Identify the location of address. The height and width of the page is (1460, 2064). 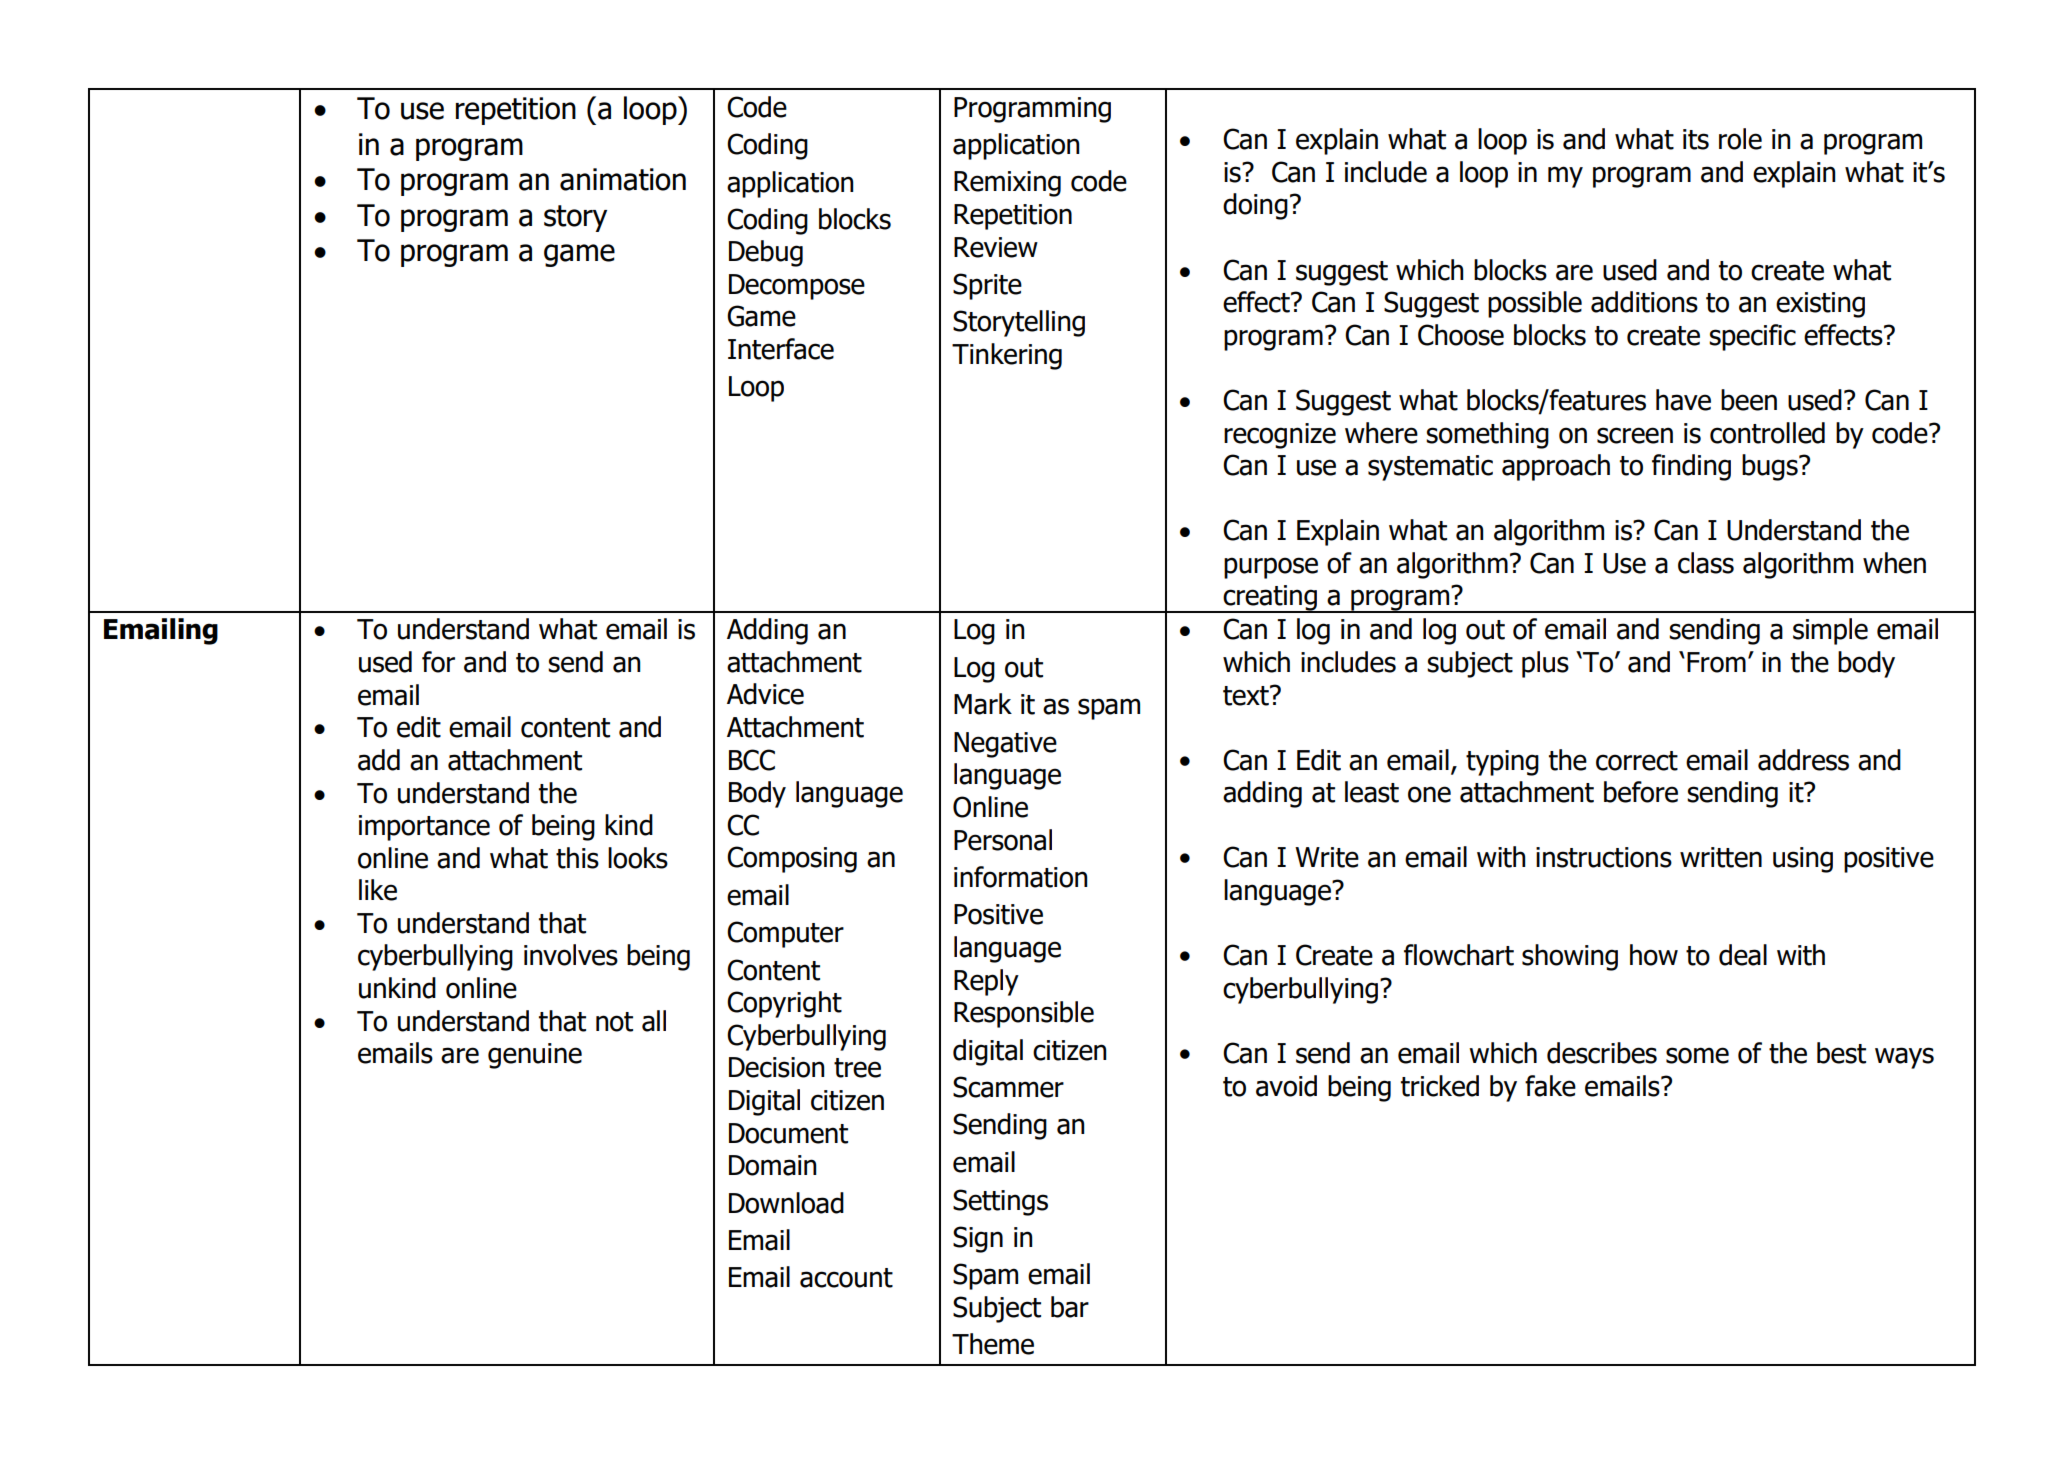
(1803, 760).
